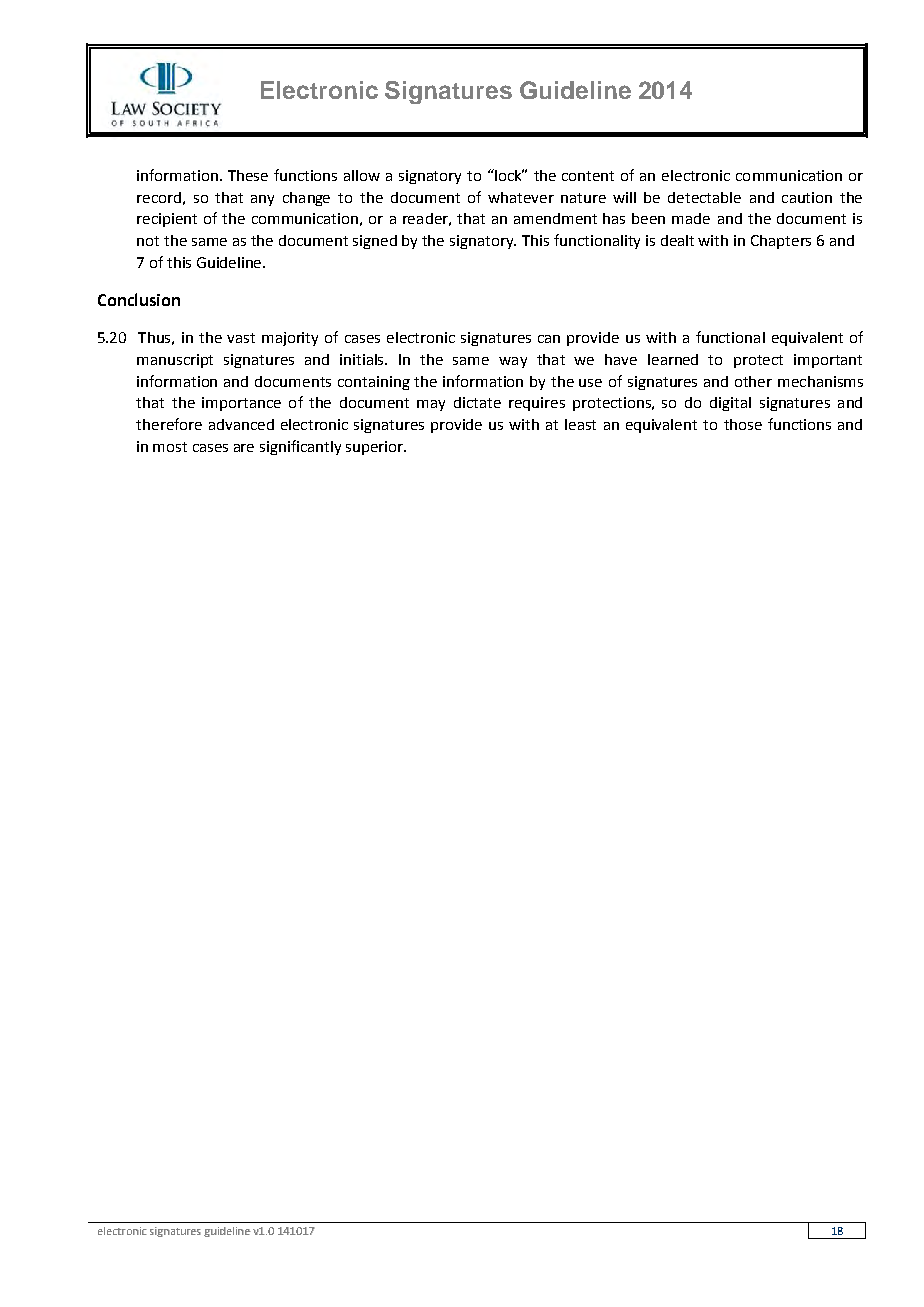  Describe the element at coordinates (521, 197) in the document. I see `whatever` at that location.
